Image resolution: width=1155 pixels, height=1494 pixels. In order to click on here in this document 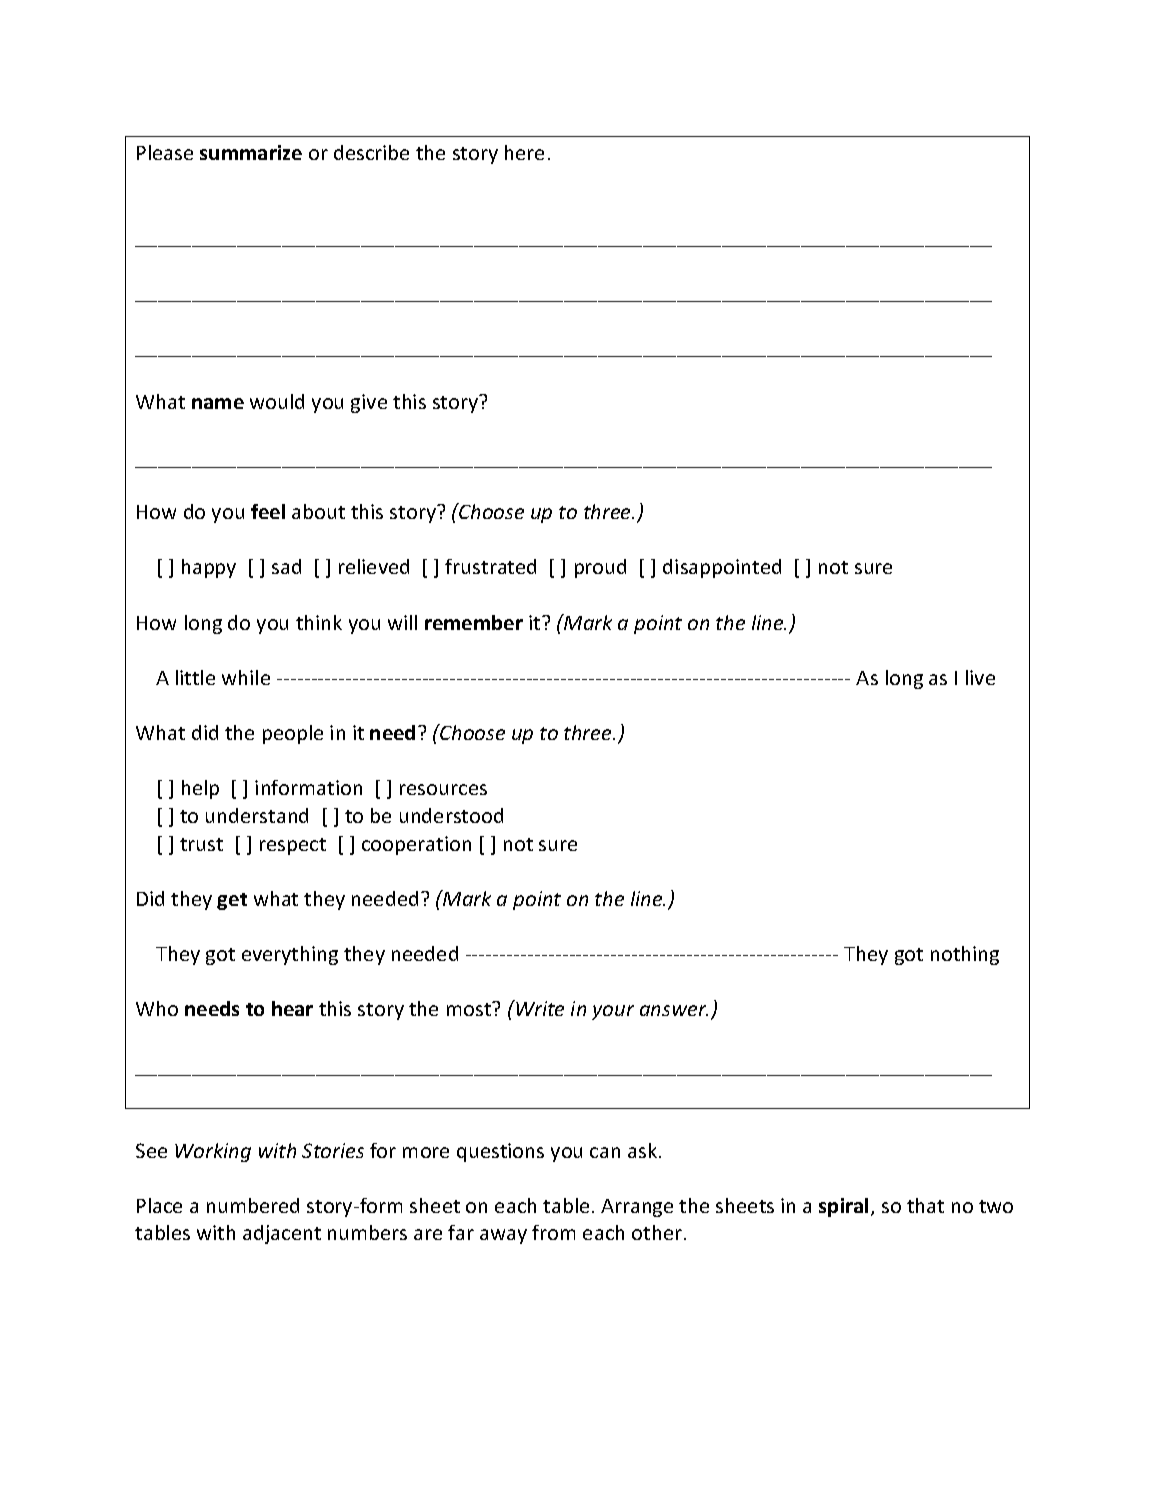, I will do `click(524, 152)`.
